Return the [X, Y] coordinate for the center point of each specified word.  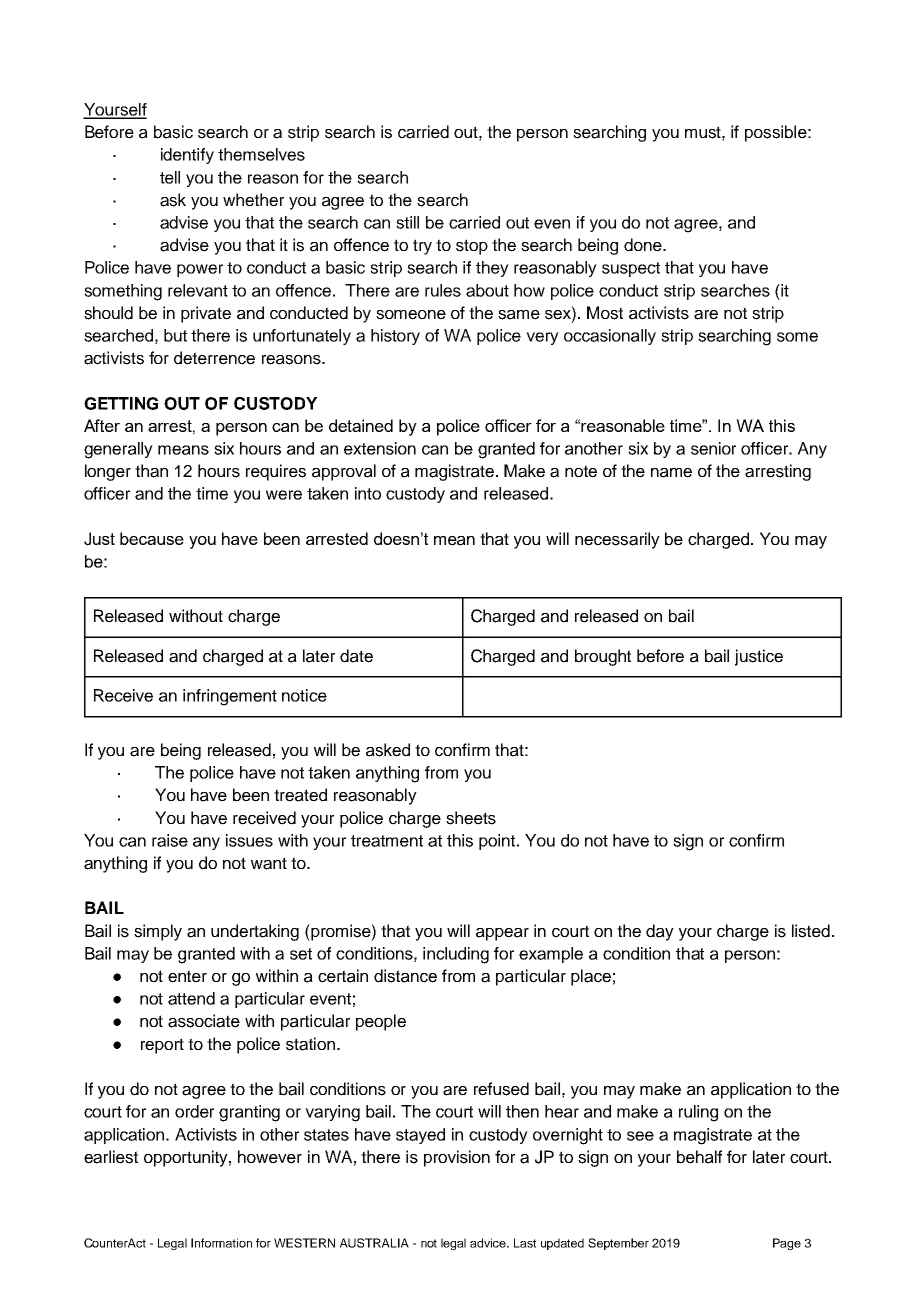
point [498, 842]
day [660, 932]
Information [221, 1243]
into [368, 493]
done [644, 245]
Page [787, 1244]
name [671, 473]
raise [170, 840]
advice [489, 1243]
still [407, 222]
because [152, 538]
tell [170, 177]
